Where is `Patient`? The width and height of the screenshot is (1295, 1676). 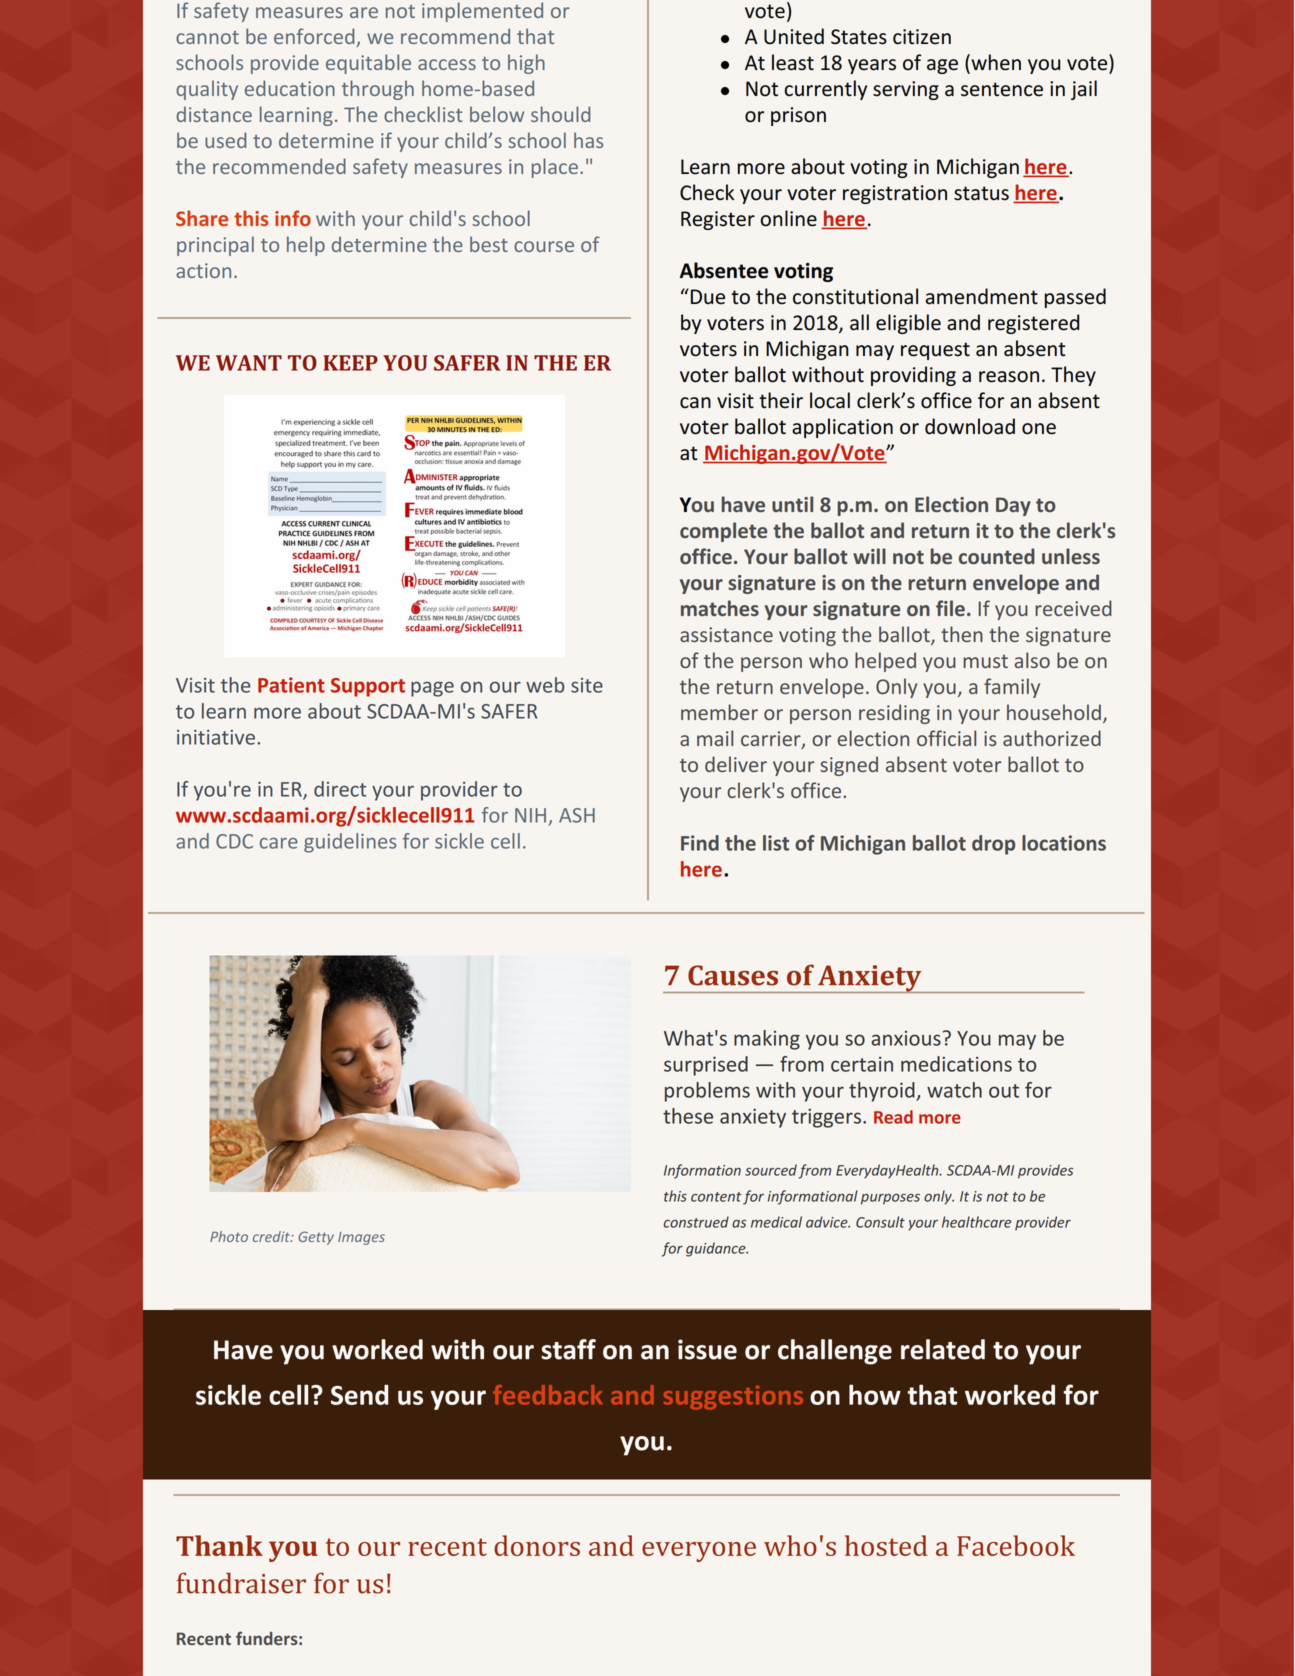
Patient is located at coordinates (291, 685).
